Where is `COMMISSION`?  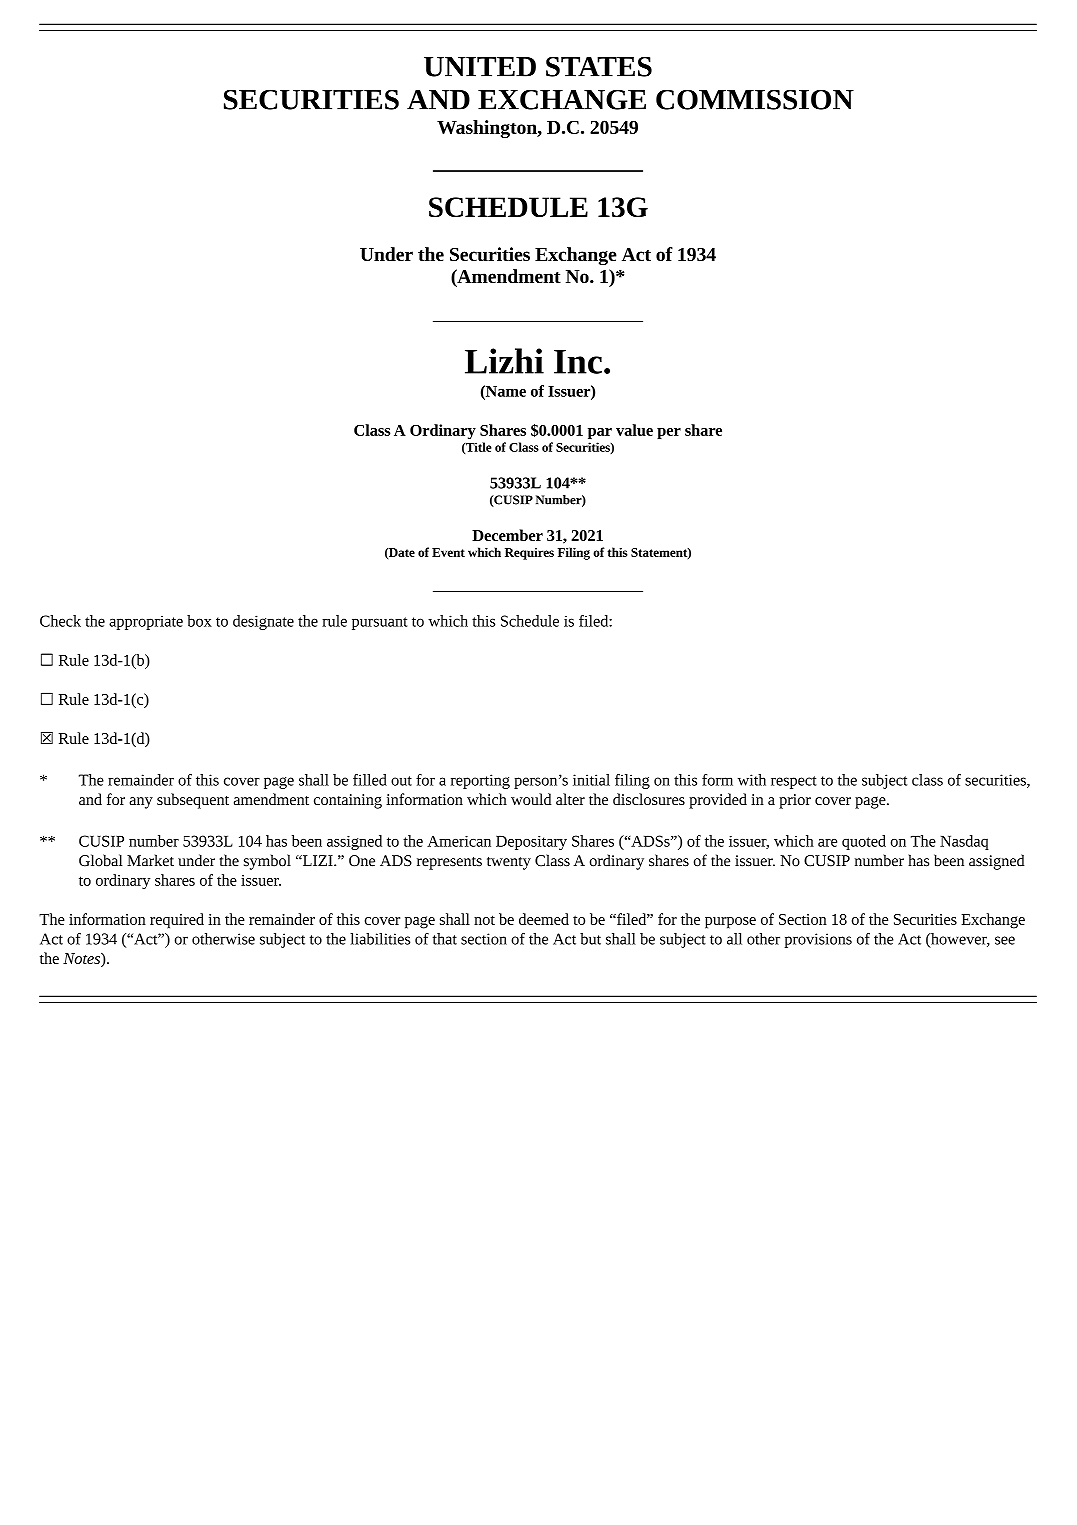
COMMISSION is located at coordinates (755, 100).
